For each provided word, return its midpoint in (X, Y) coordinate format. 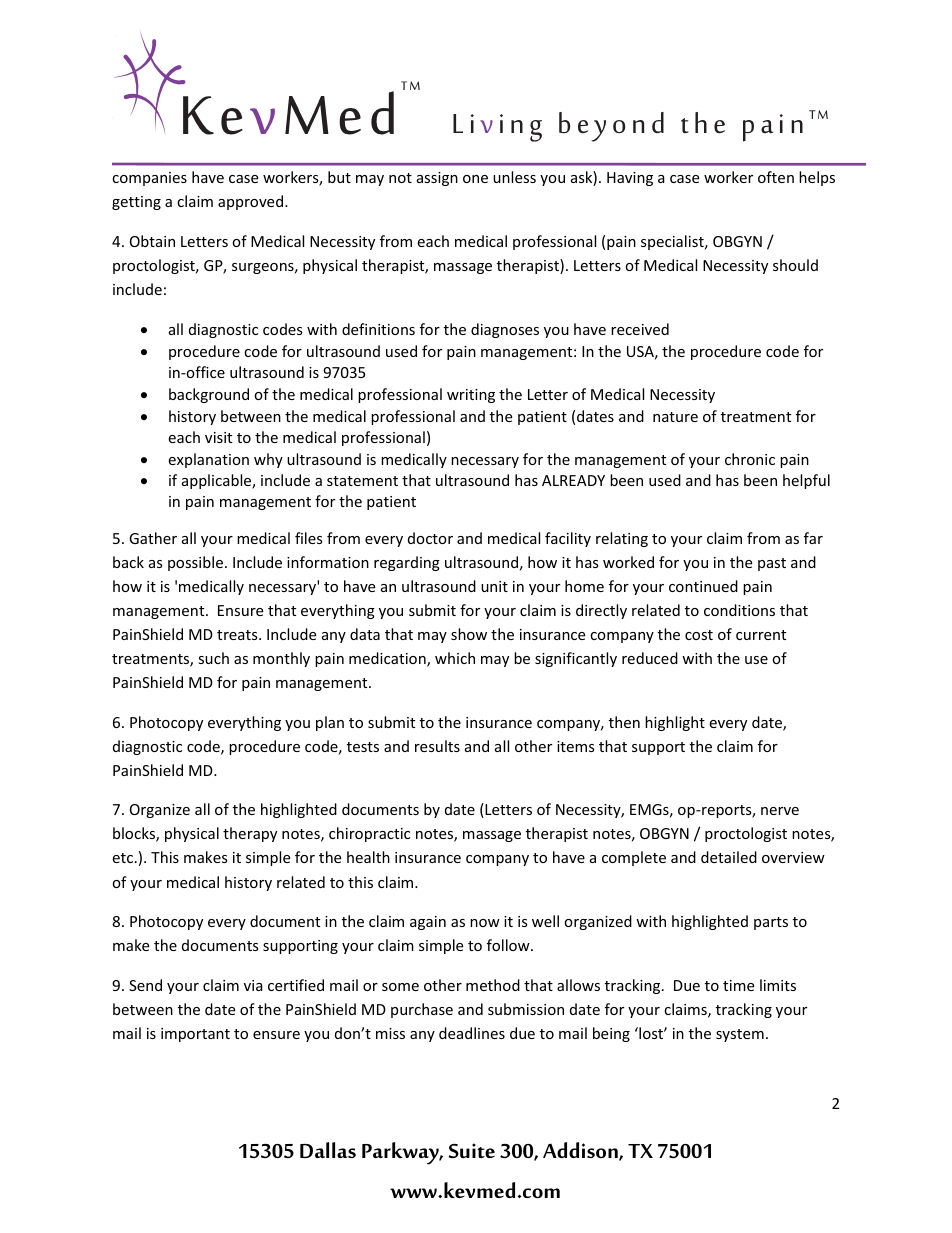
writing (471, 396)
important (195, 1035)
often (776, 177)
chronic (750, 459)
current (761, 635)
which (455, 658)
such (213, 658)
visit (218, 437)
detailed (729, 857)
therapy (250, 834)
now (485, 923)
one (475, 179)
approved (250, 202)
